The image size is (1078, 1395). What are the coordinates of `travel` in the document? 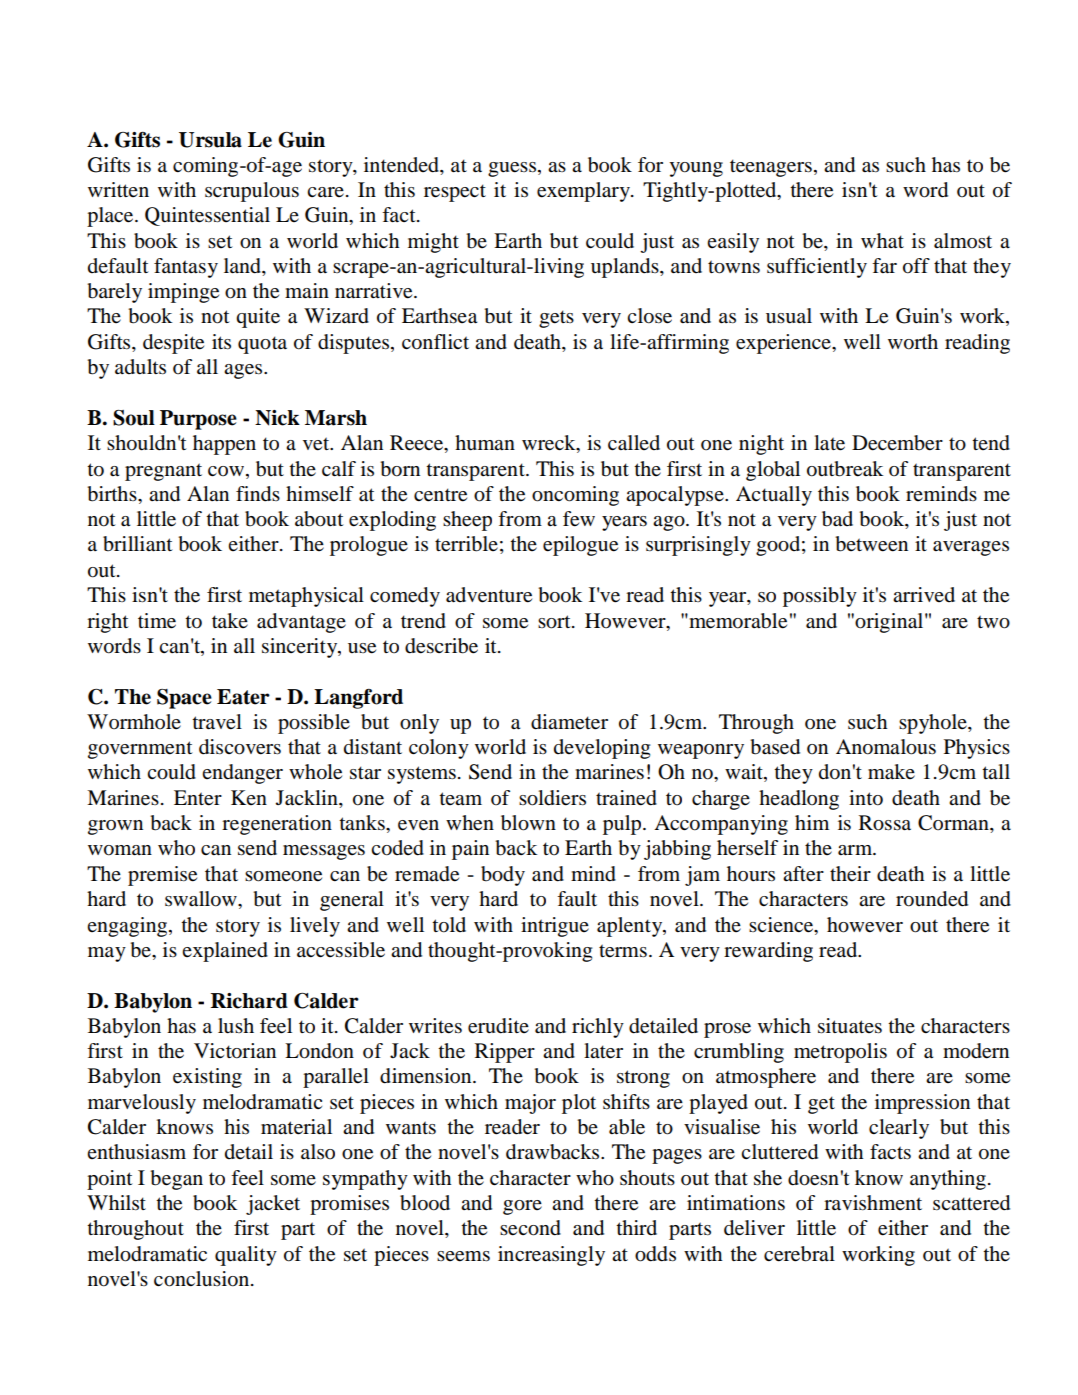 It's located at (217, 722).
